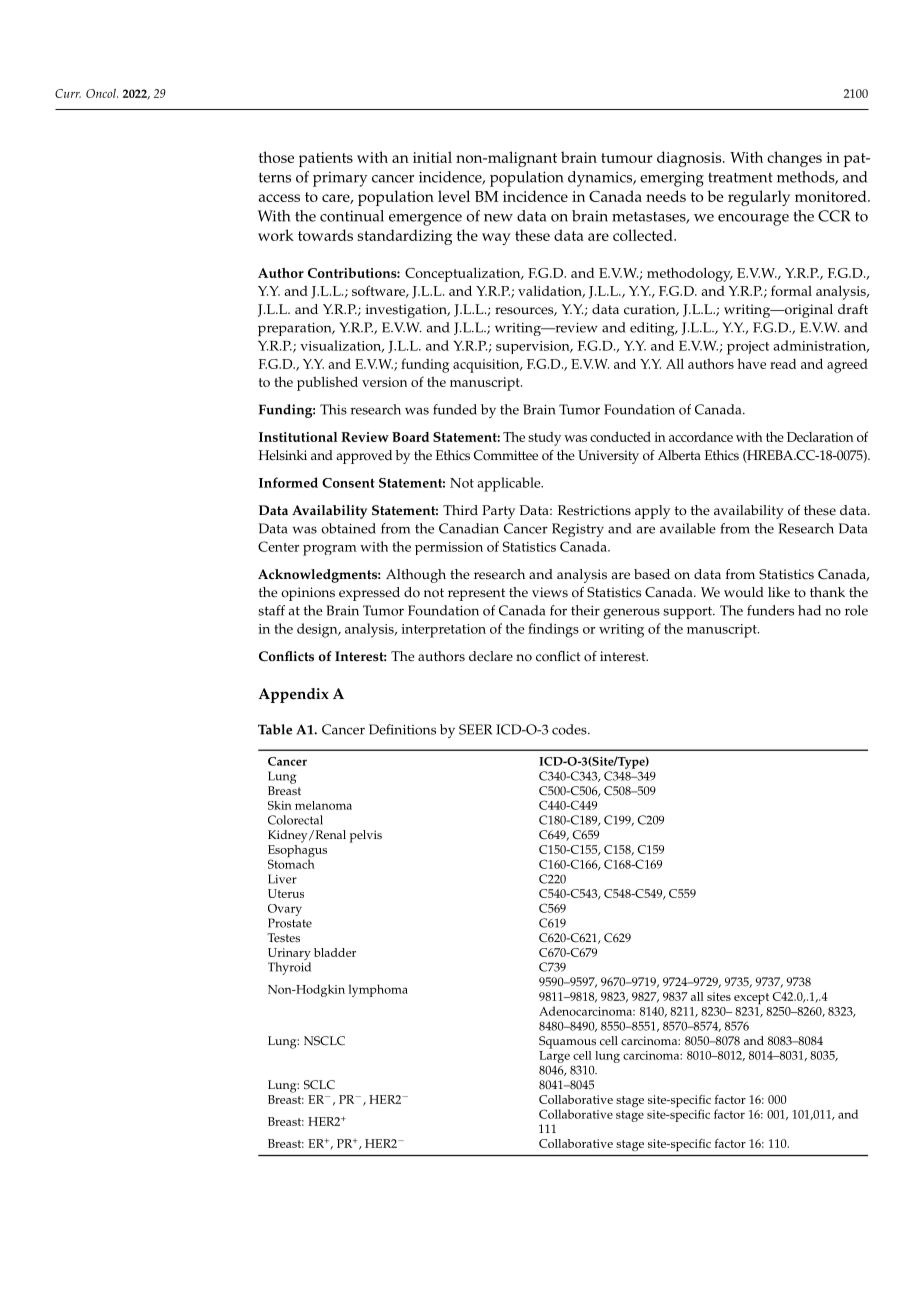 The height and width of the page is (1308, 924). Describe the element at coordinates (68, 93) in the page. I see `Curr` at that location.
